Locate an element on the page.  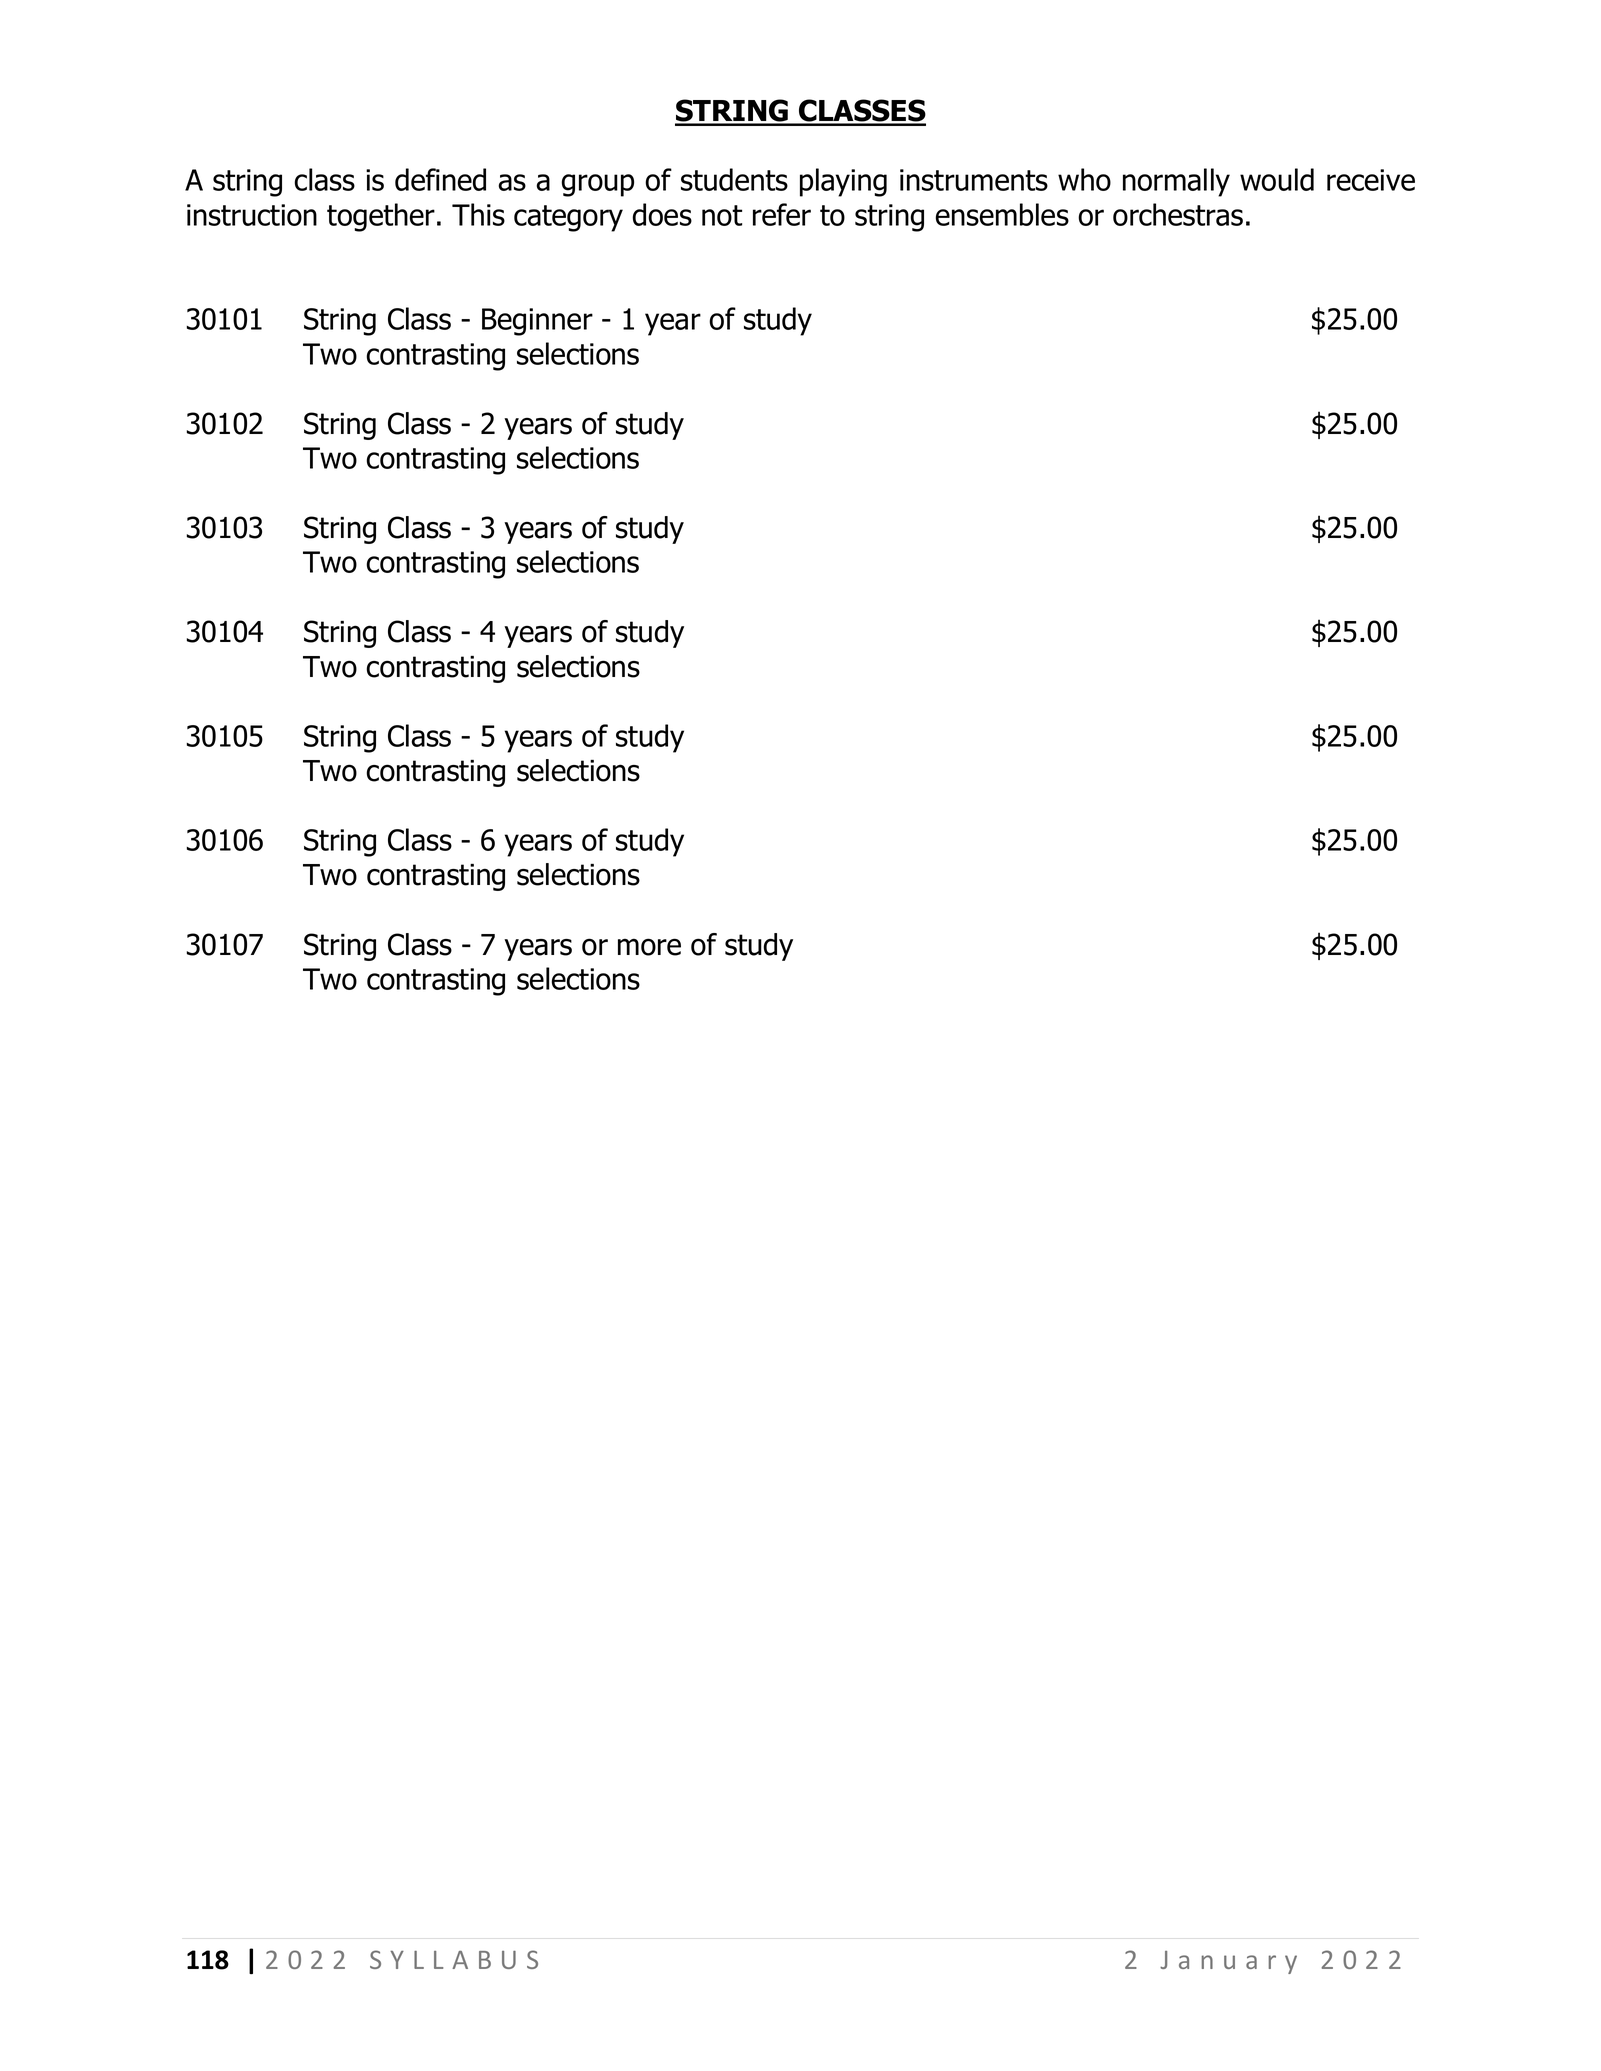
Beginner is located at coordinates (537, 322).
